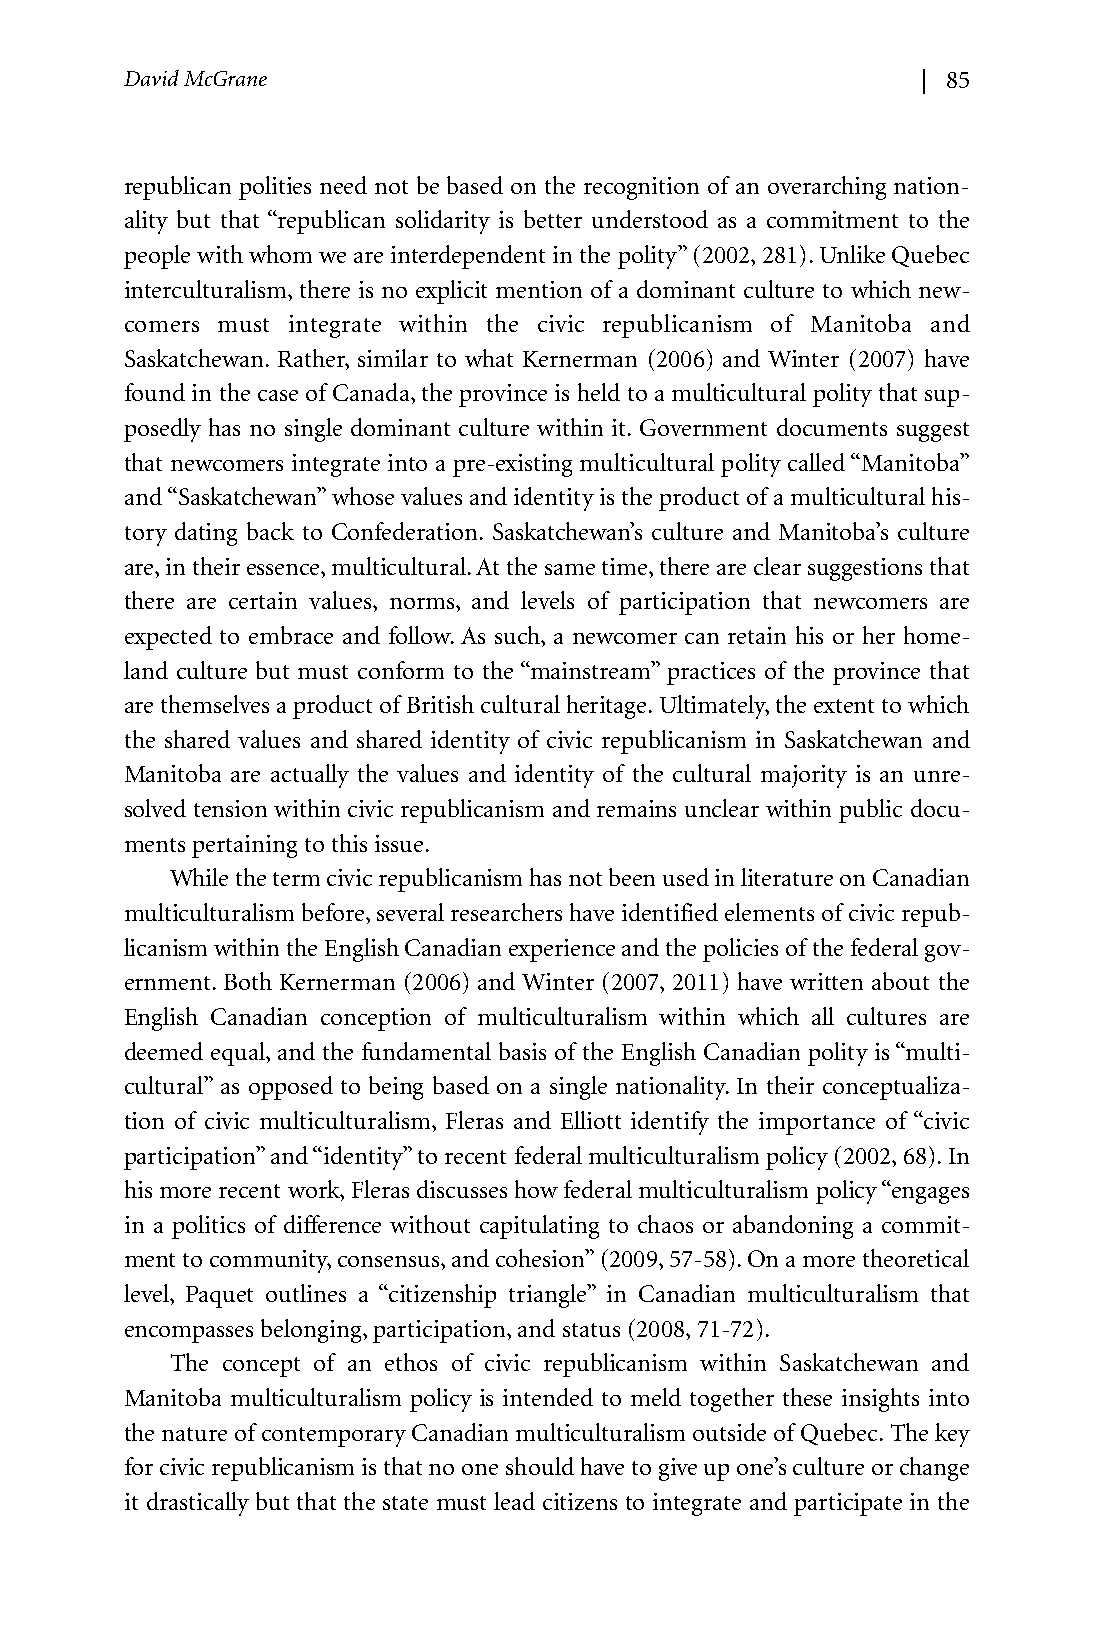  I want to click on nature, so click(194, 1434).
